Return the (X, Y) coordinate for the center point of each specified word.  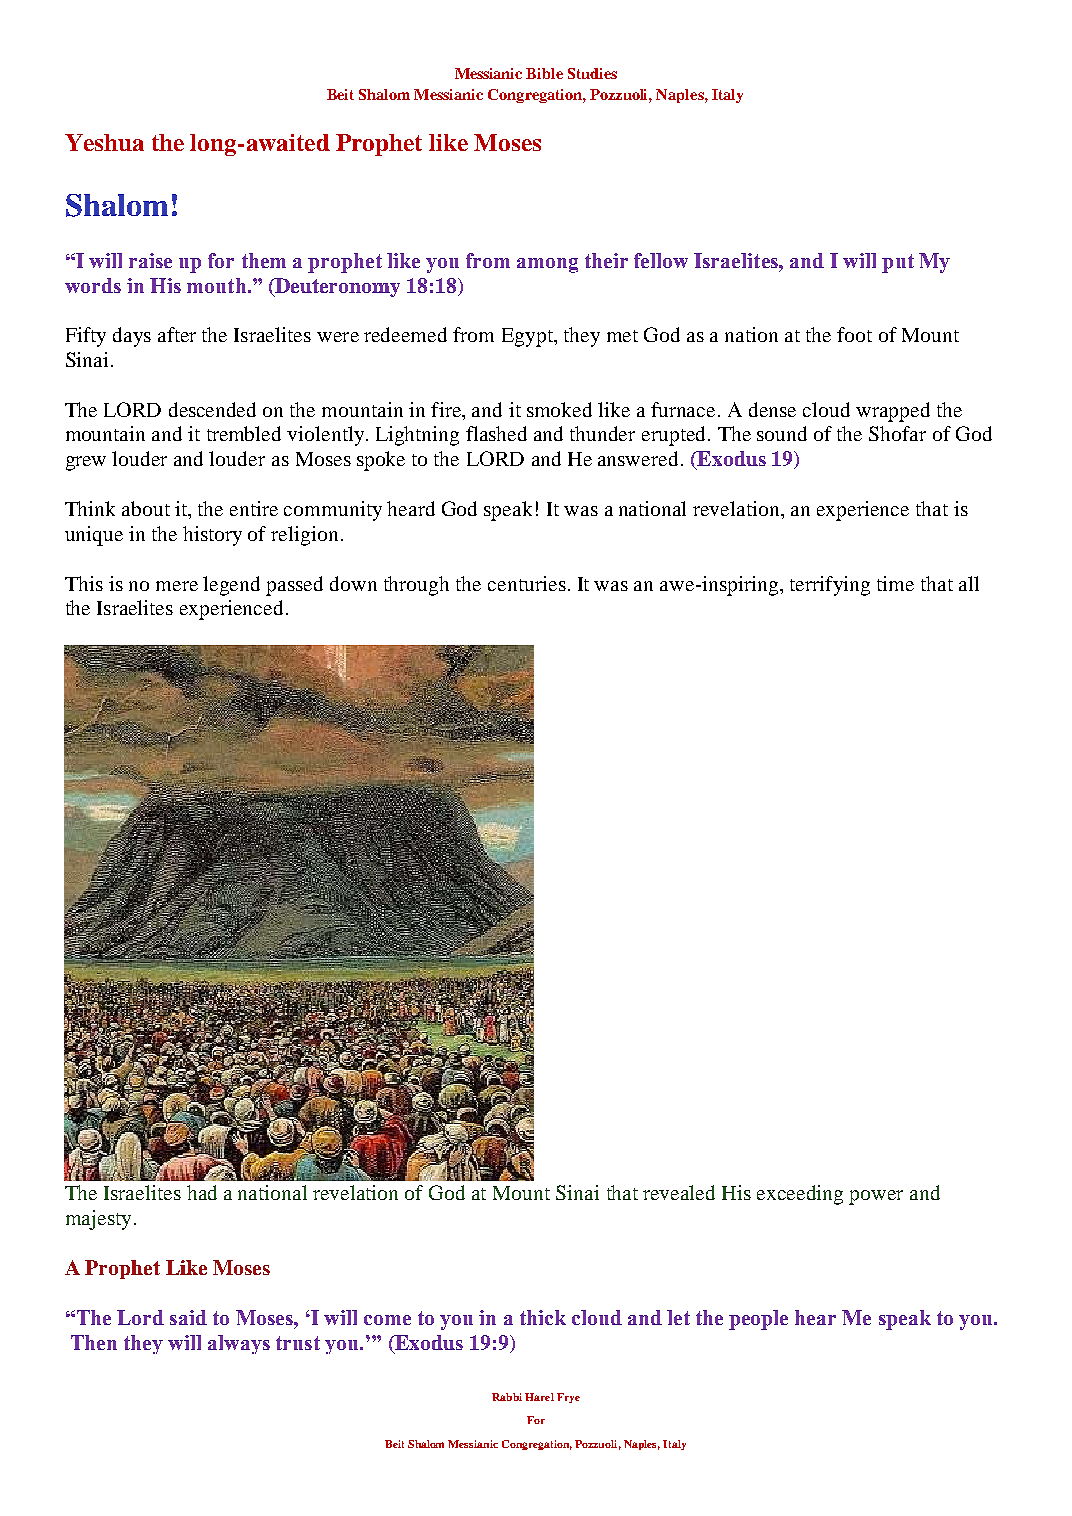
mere (177, 586)
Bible (544, 73)
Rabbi (507, 1397)
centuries (527, 583)
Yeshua (104, 142)
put (898, 263)
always (239, 1344)
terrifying (830, 586)
